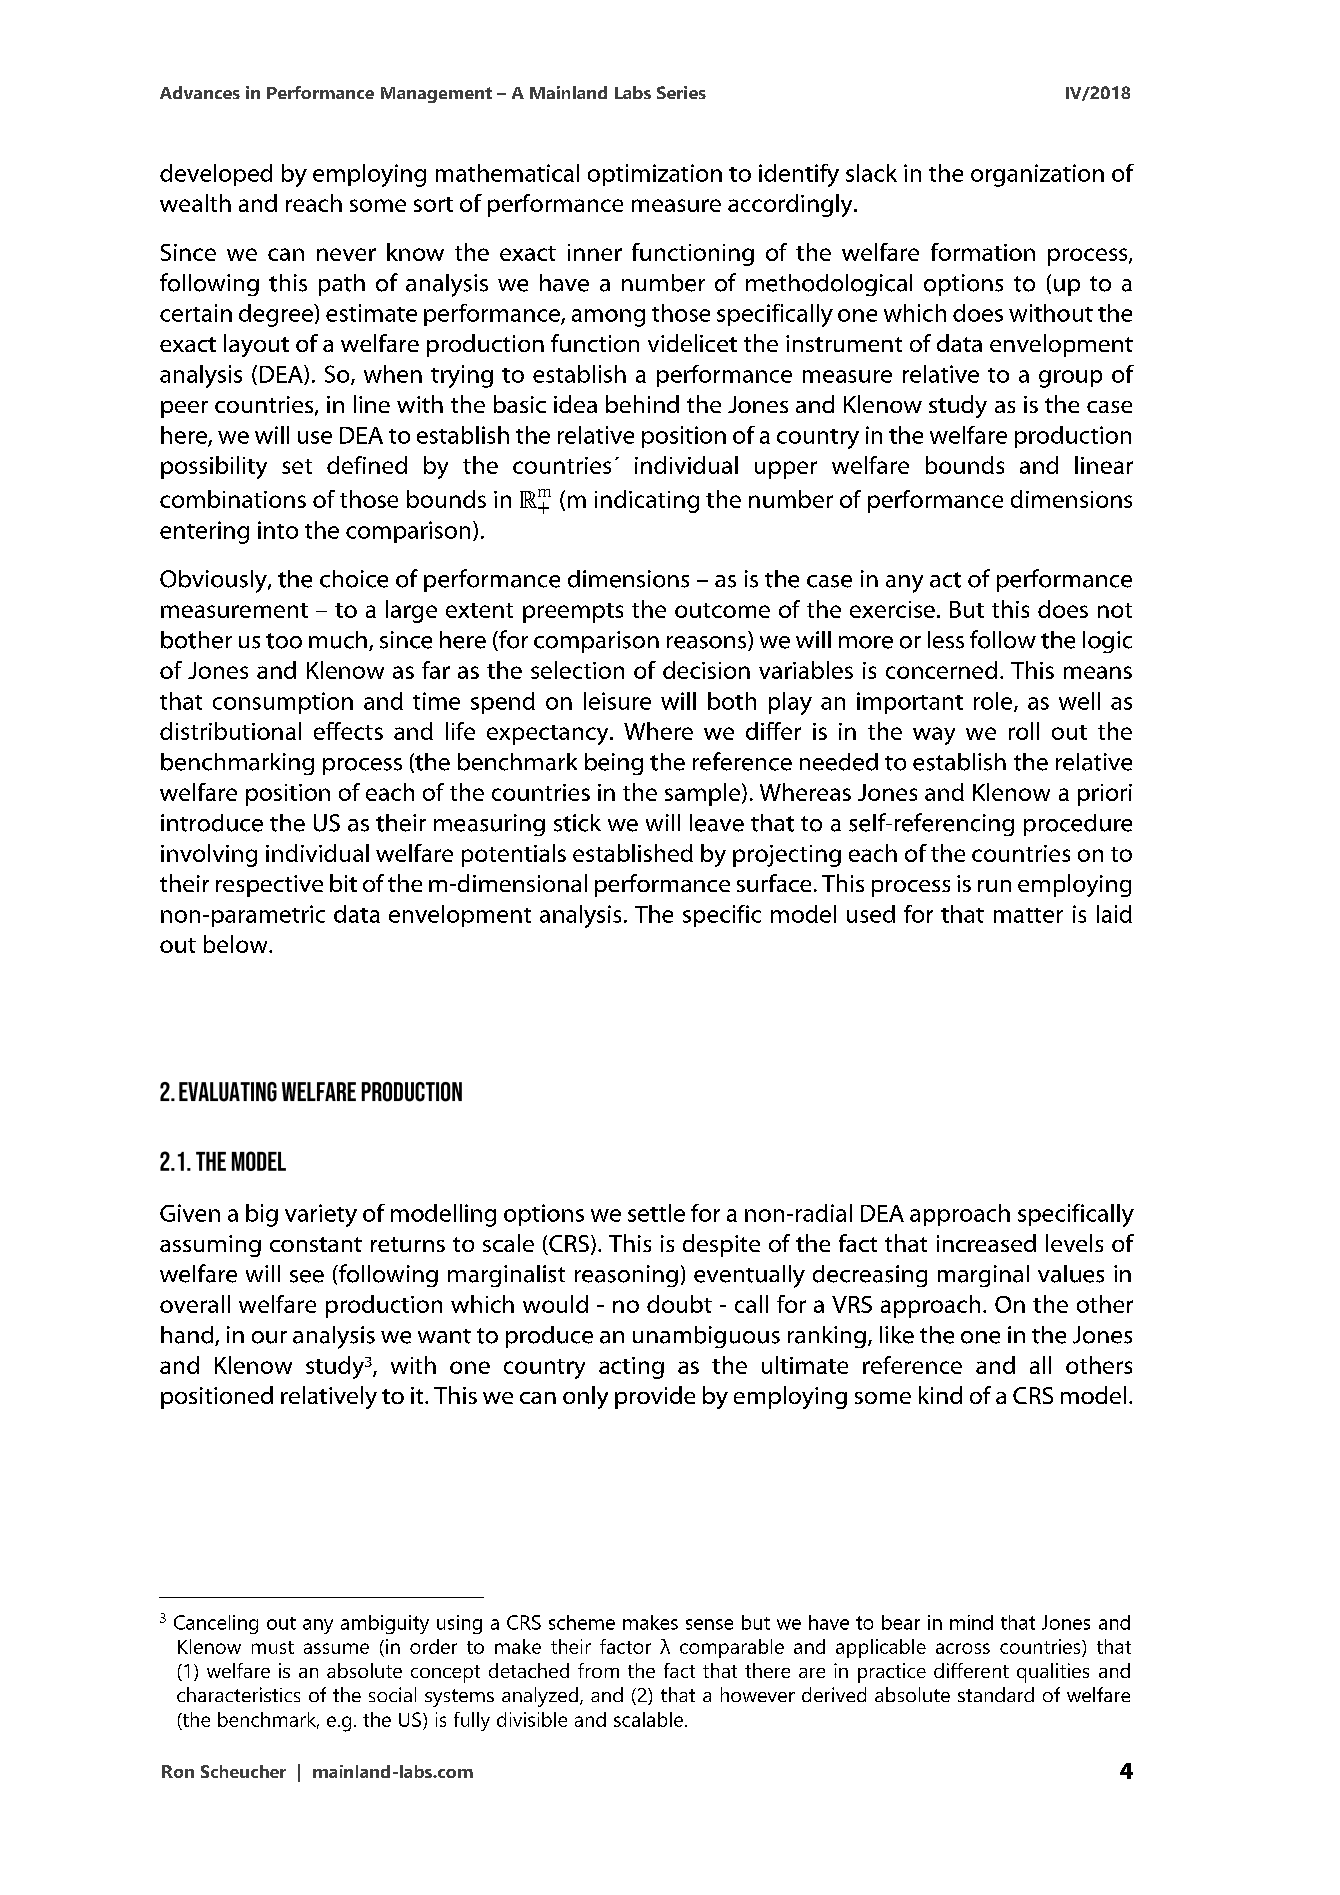  Describe the element at coordinates (648, 1719) in the document. I see `scalable` at that location.
